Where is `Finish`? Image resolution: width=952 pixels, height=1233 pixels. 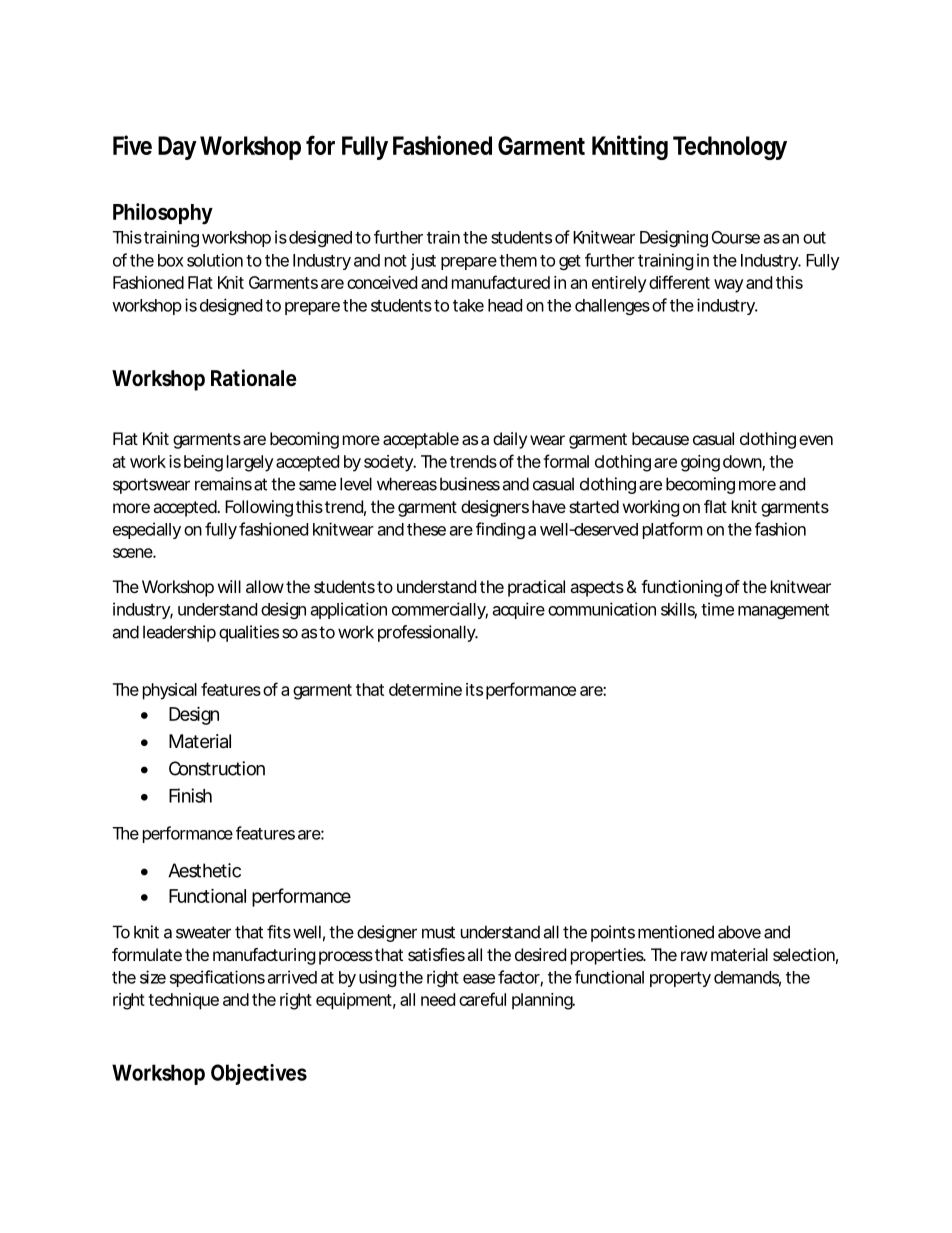 Finish is located at coordinates (190, 795).
